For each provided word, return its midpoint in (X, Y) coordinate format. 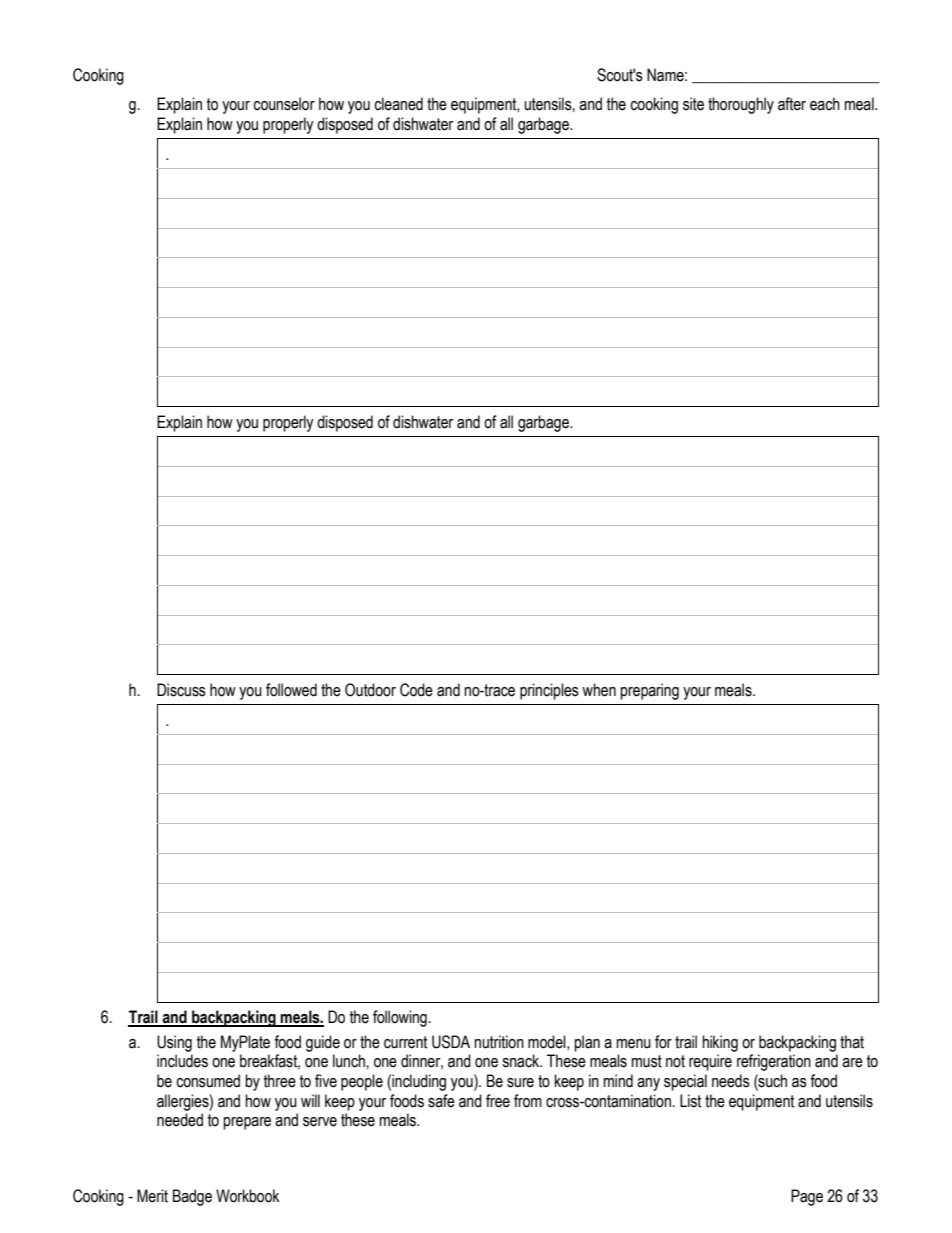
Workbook (247, 1196)
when (599, 690)
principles (549, 691)
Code (416, 690)
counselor (284, 104)
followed (291, 690)
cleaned (398, 104)
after (792, 104)
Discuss (181, 690)
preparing (649, 691)
